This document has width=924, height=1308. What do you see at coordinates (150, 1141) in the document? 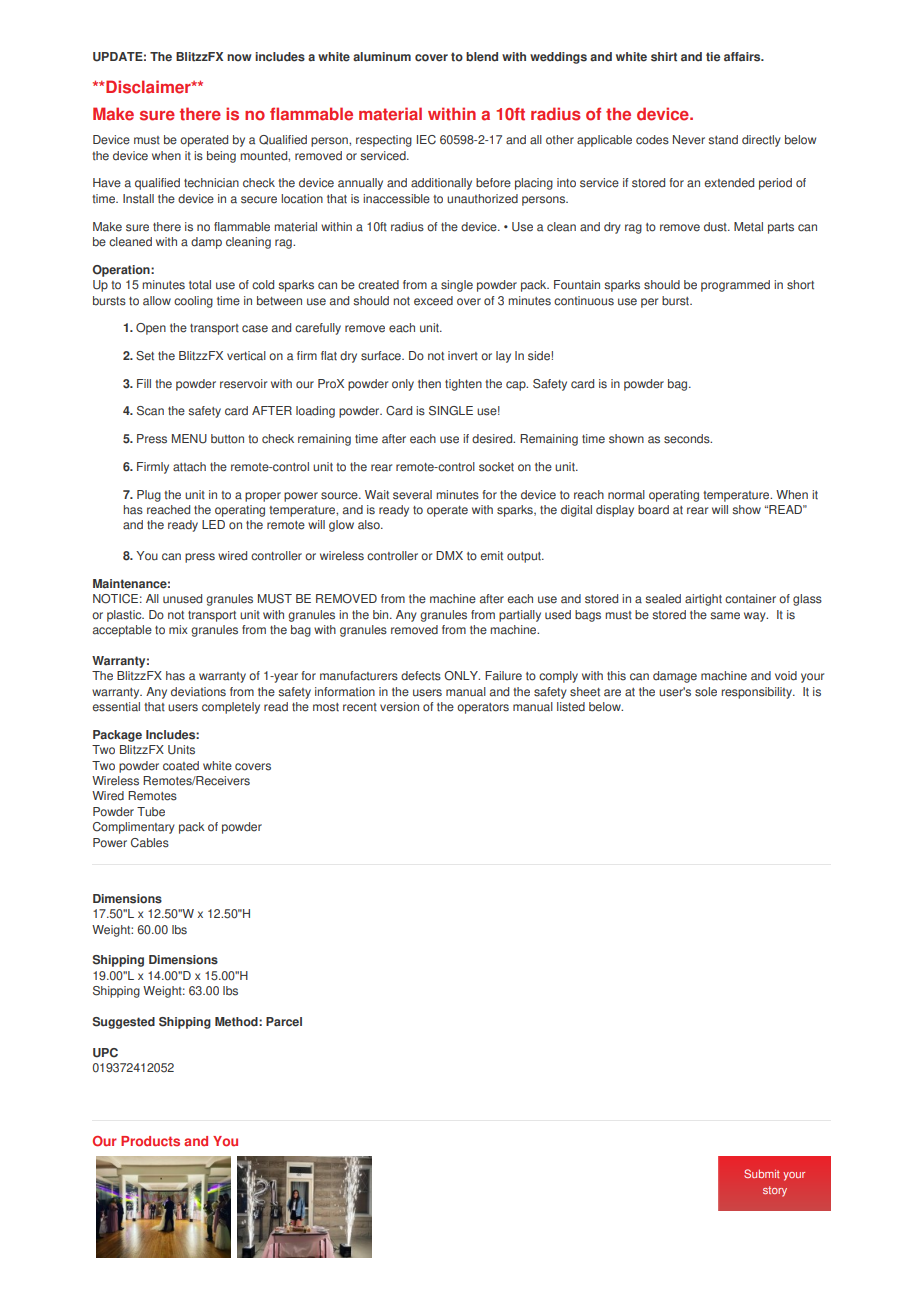
I see `Products` at bounding box center [150, 1141].
